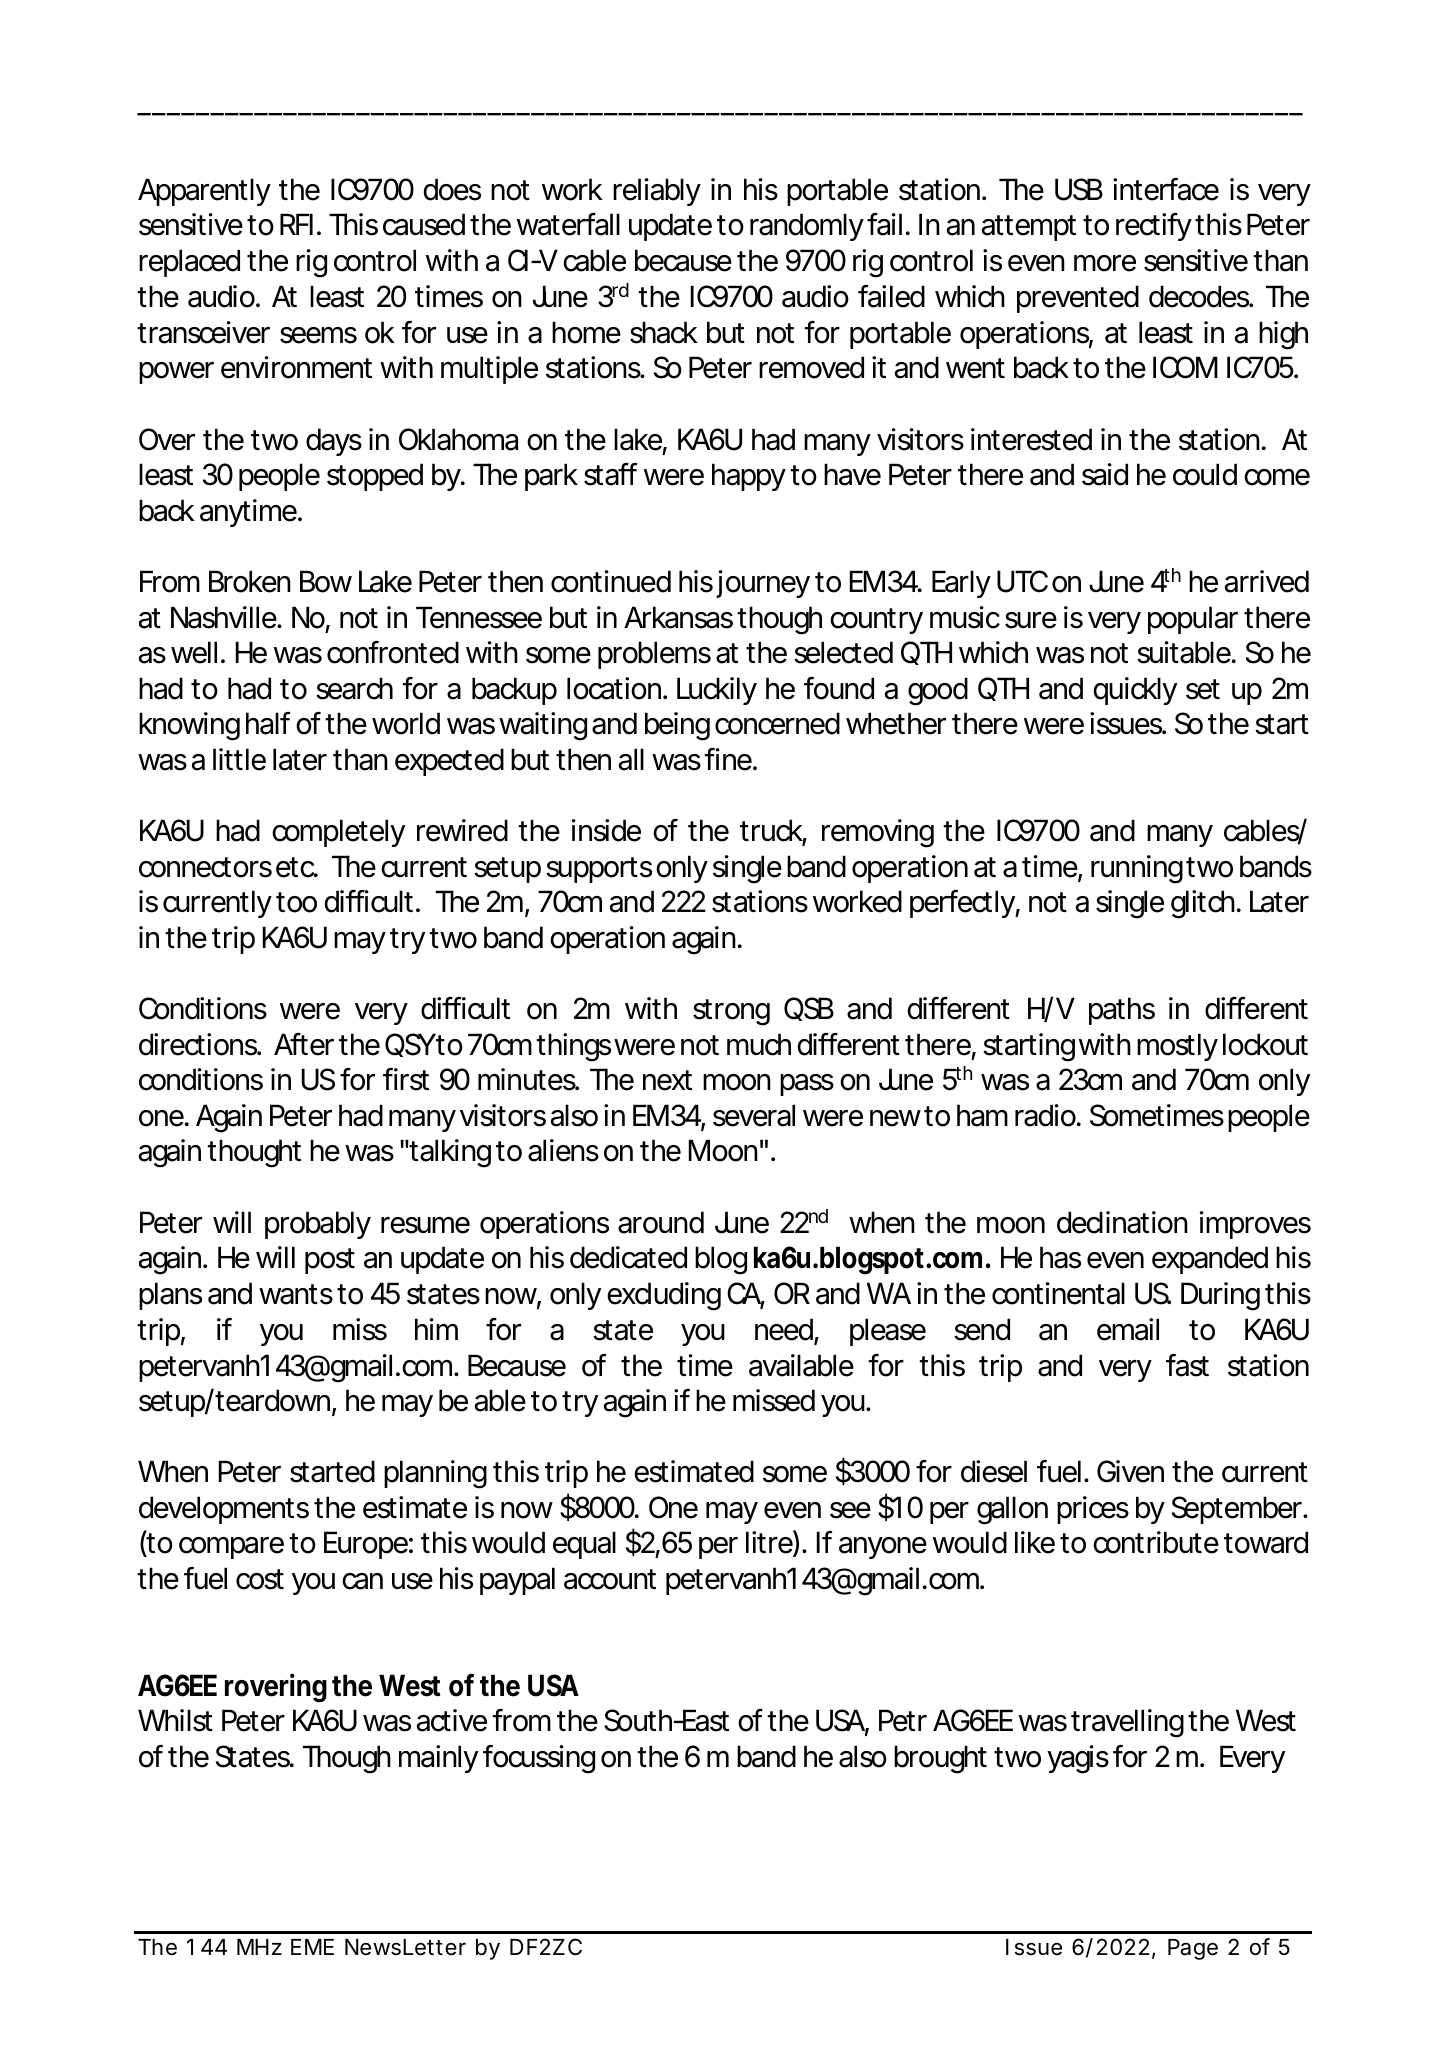 Image resolution: width=1446 pixels, height=2047 pixels. Describe the element at coordinates (202, 332) in the screenshot. I see `transceiver` at that location.
